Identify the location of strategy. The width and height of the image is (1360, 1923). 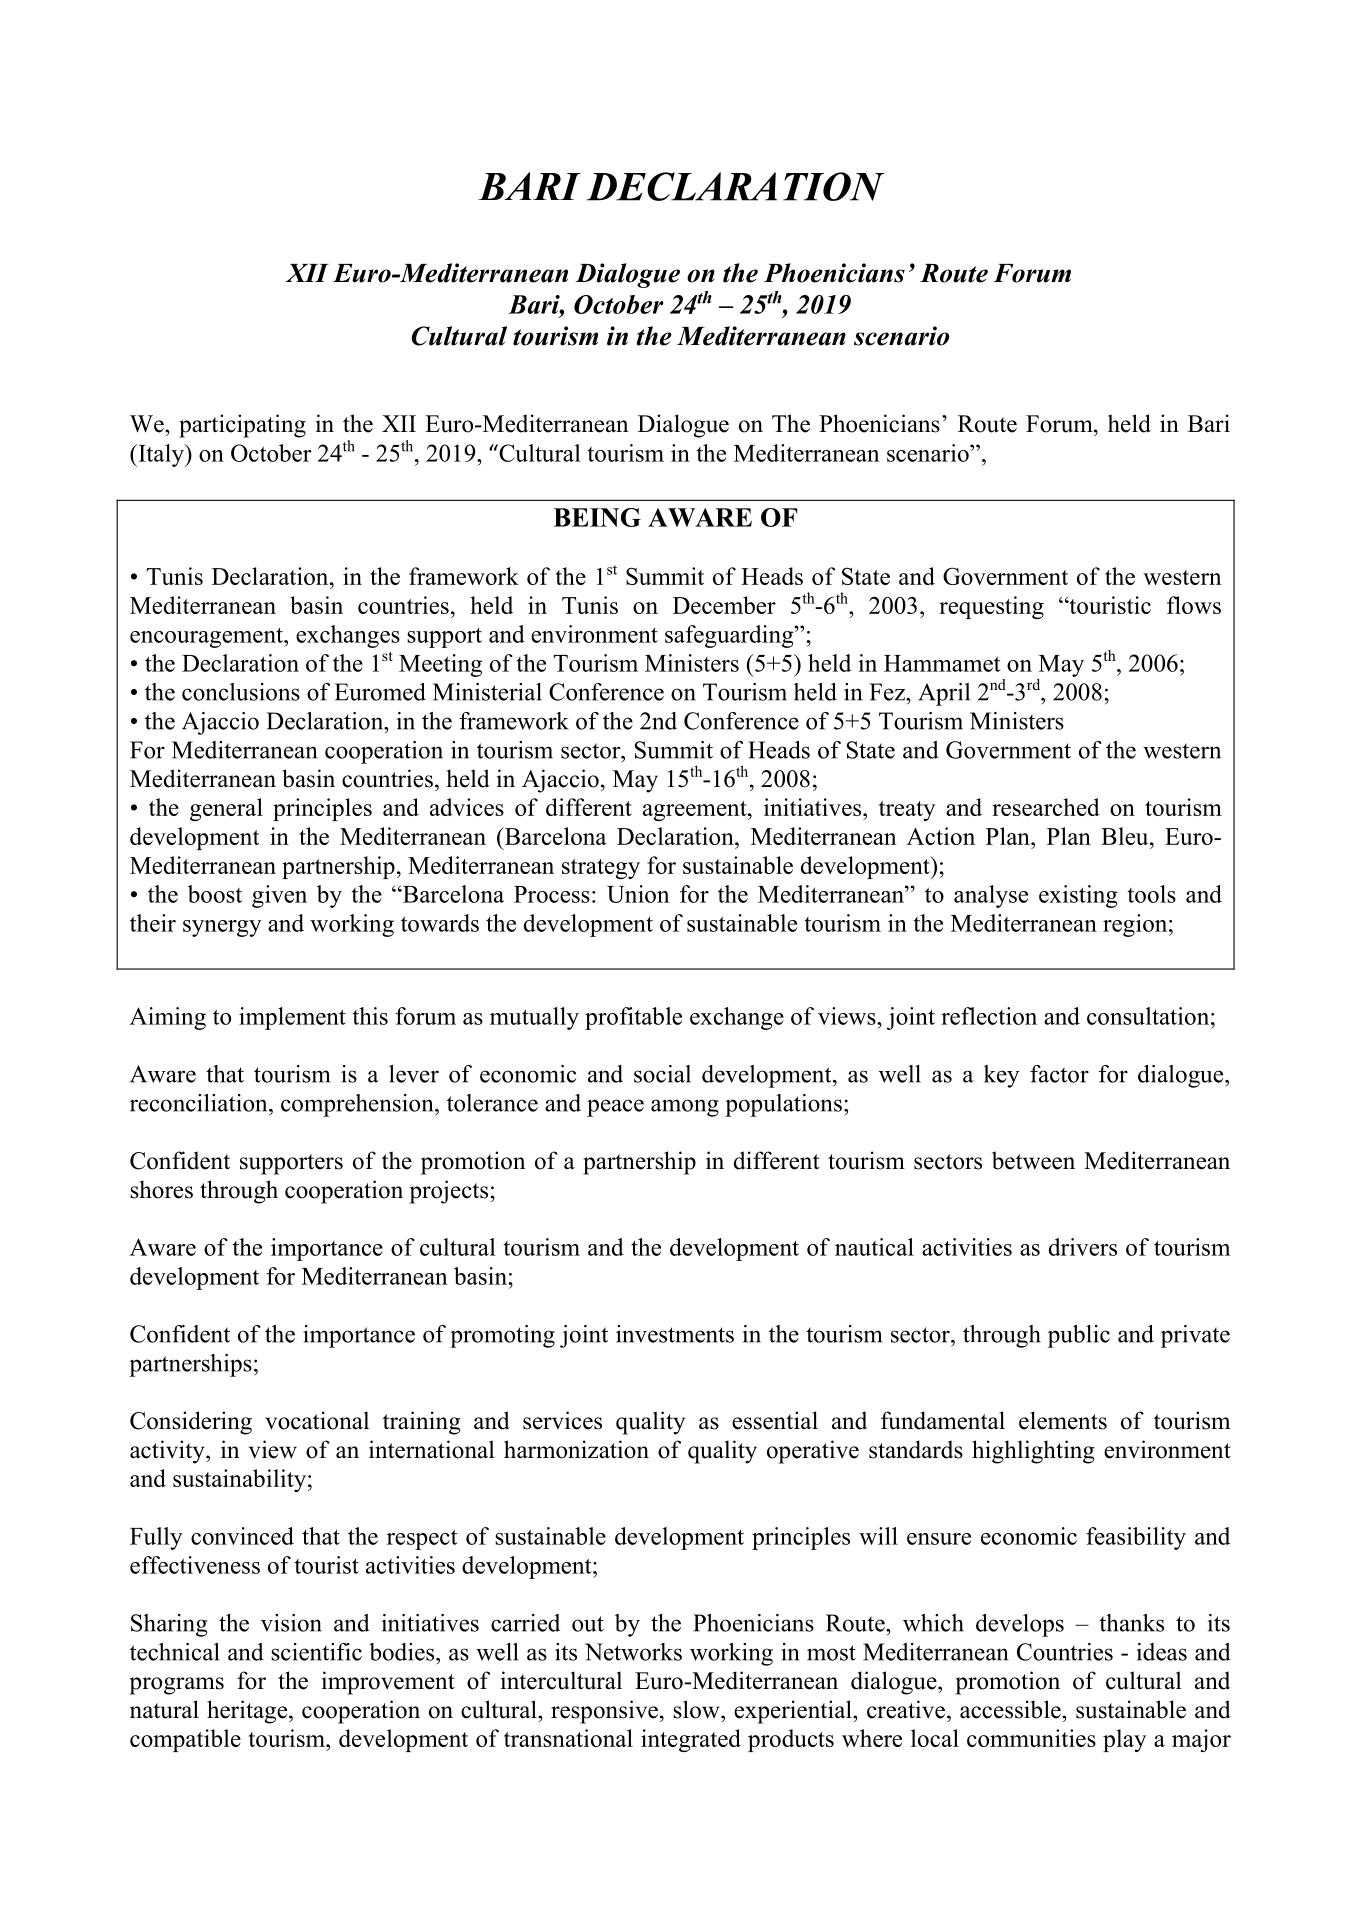
(601, 869).
